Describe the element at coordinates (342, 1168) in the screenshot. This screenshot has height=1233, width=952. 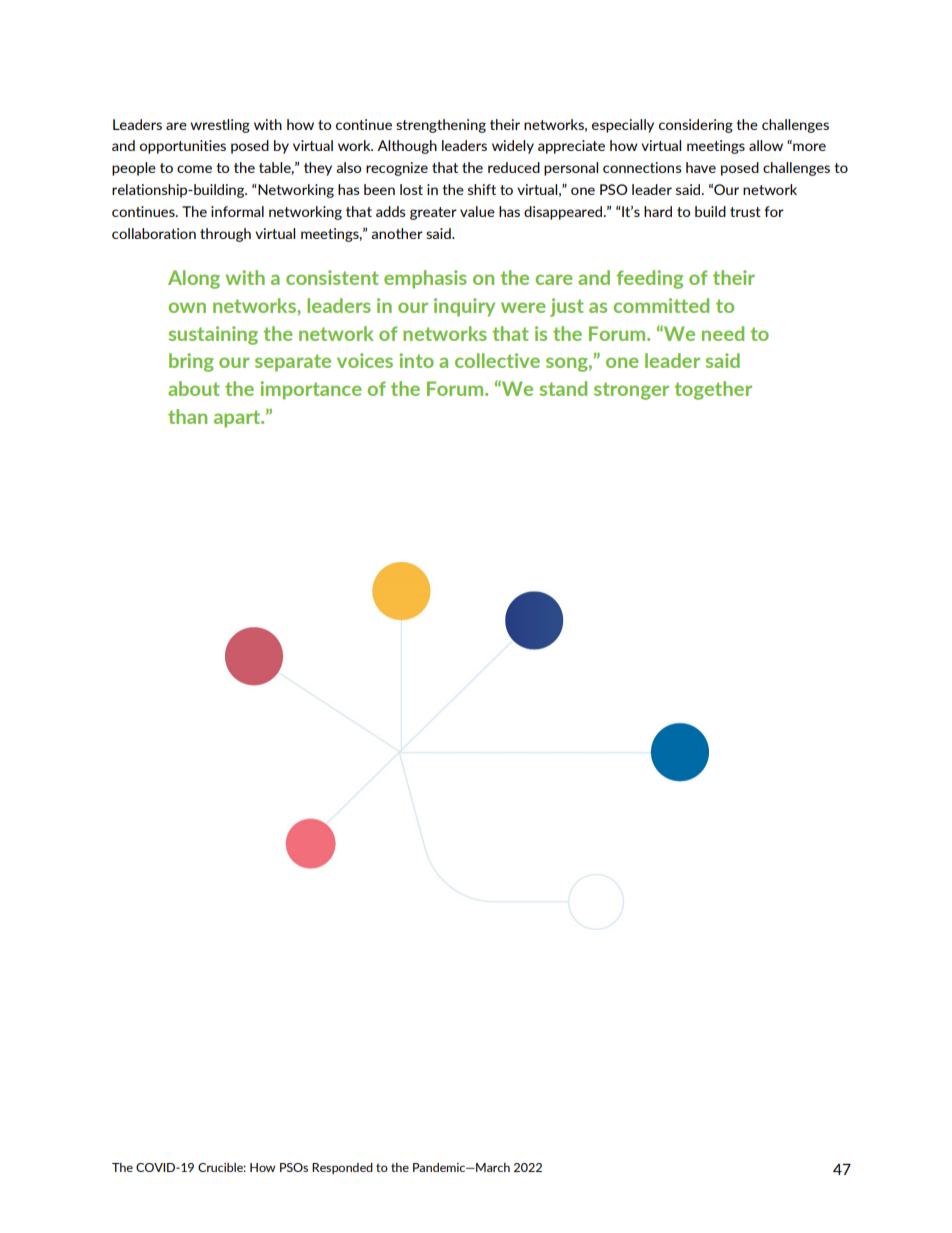
I see `Responded` at that location.
